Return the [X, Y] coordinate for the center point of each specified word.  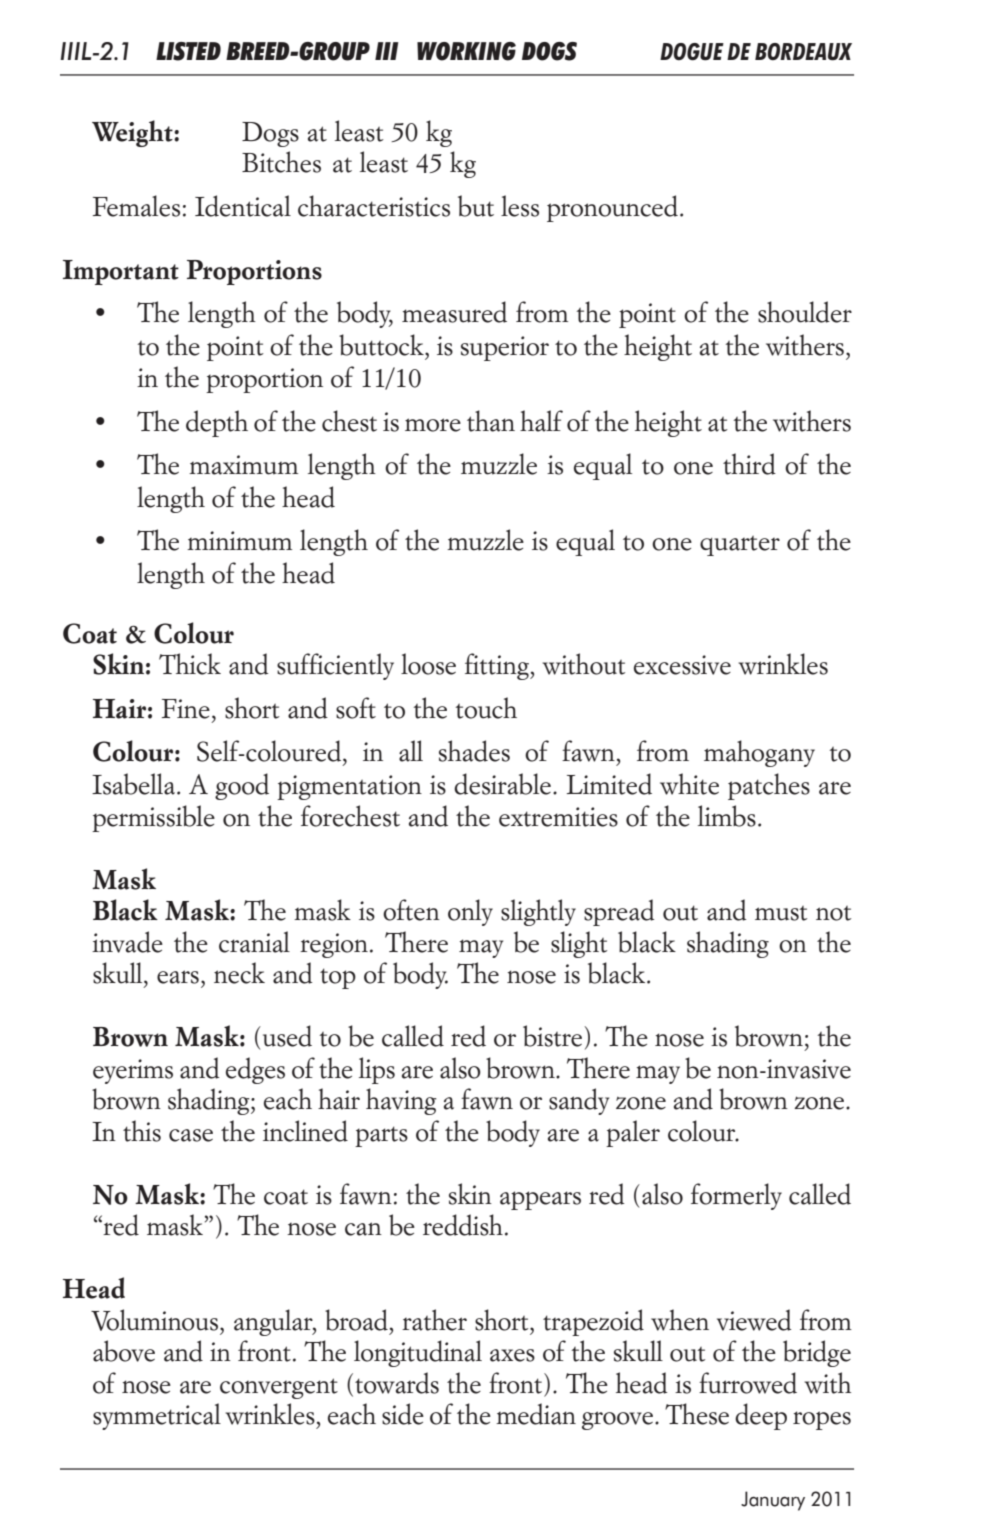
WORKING [466, 51]
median [536, 1414]
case [191, 1135]
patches [769, 786]
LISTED [188, 51]
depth [217, 423]
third [749, 464]
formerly [736, 1196]
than [491, 421]
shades [474, 751]
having [401, 1101]
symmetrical [157, 1416]
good [242, 786]
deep [761, 1416]
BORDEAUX [803, 52]
